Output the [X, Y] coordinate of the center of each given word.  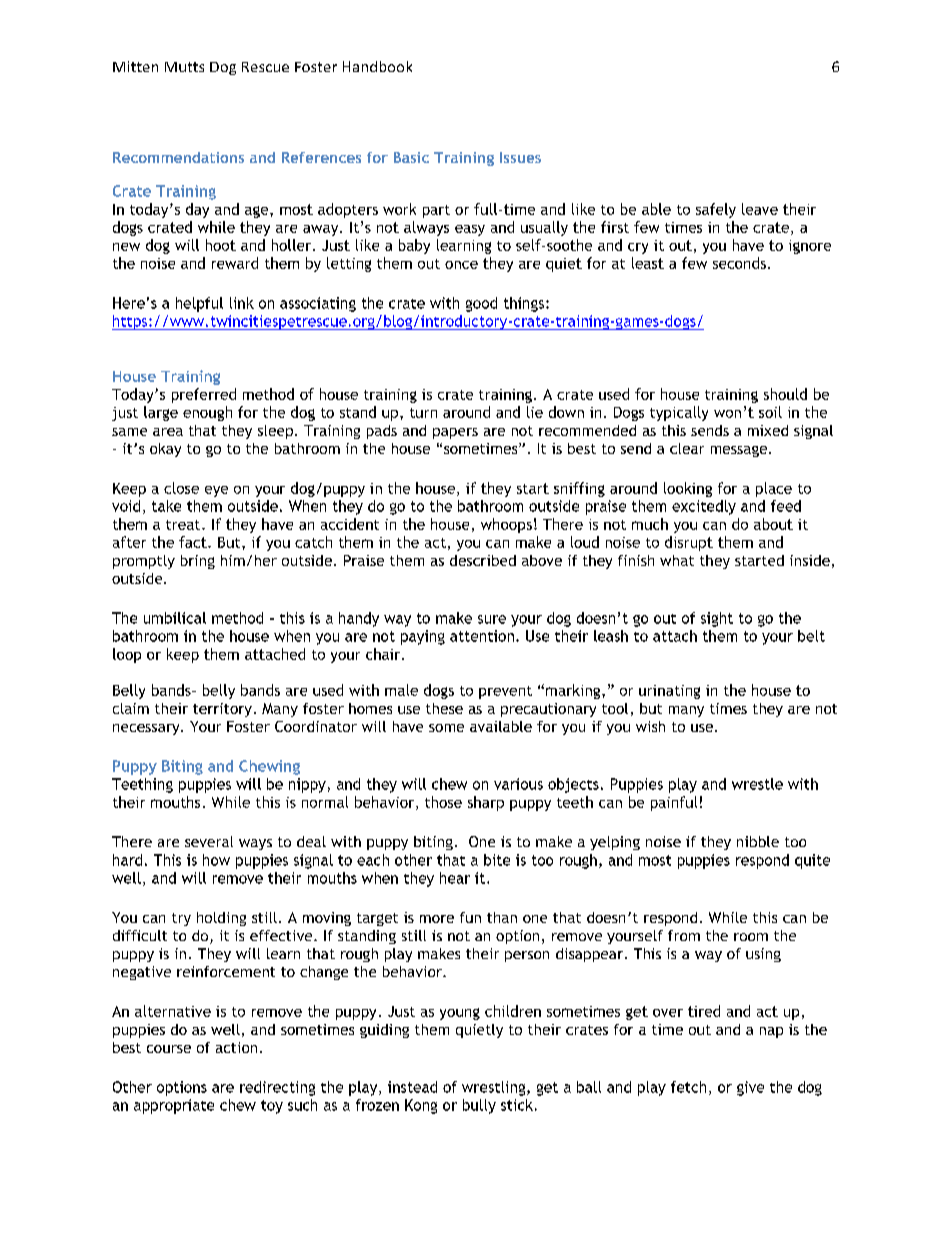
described [483, 560]
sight [717, 619]
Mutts [184, 67]
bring [198, 562]
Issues [520, 157]
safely [716, 210]
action [236, 1047]
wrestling [495, 1088]
